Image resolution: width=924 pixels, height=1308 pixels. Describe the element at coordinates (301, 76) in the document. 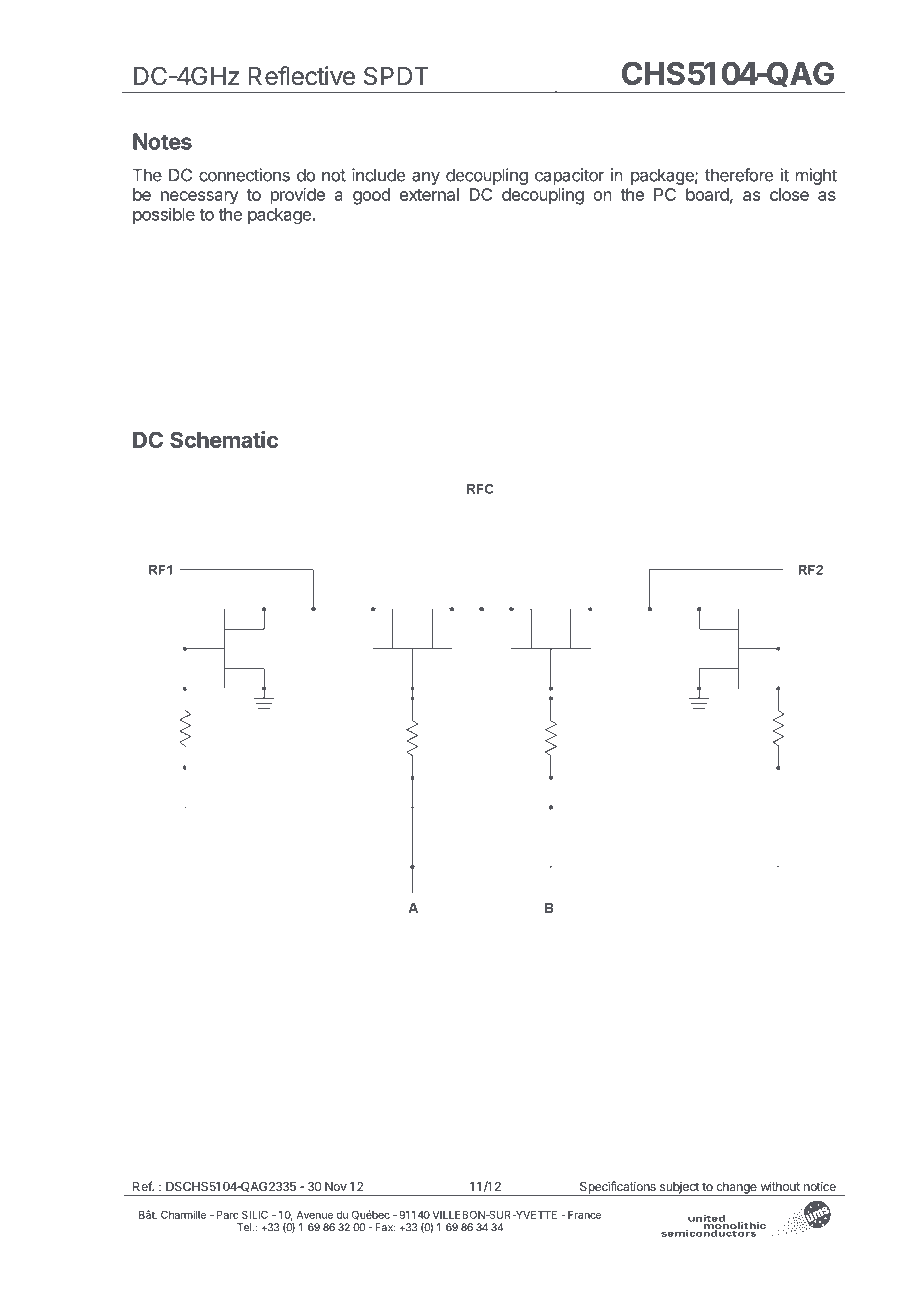

I see `Reflective` at that location.
